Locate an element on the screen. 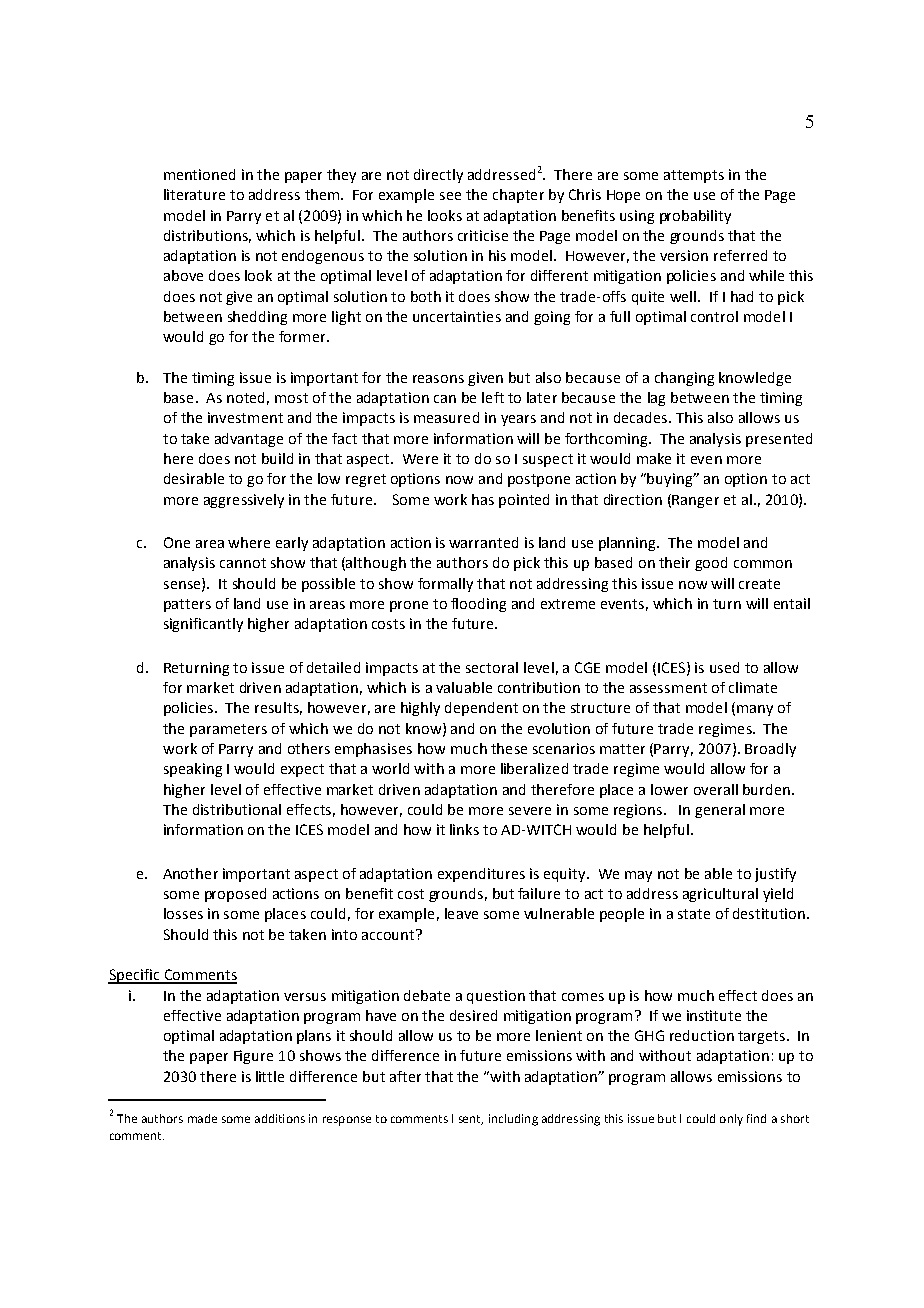  pointed is located at coordinates (524, 501).
